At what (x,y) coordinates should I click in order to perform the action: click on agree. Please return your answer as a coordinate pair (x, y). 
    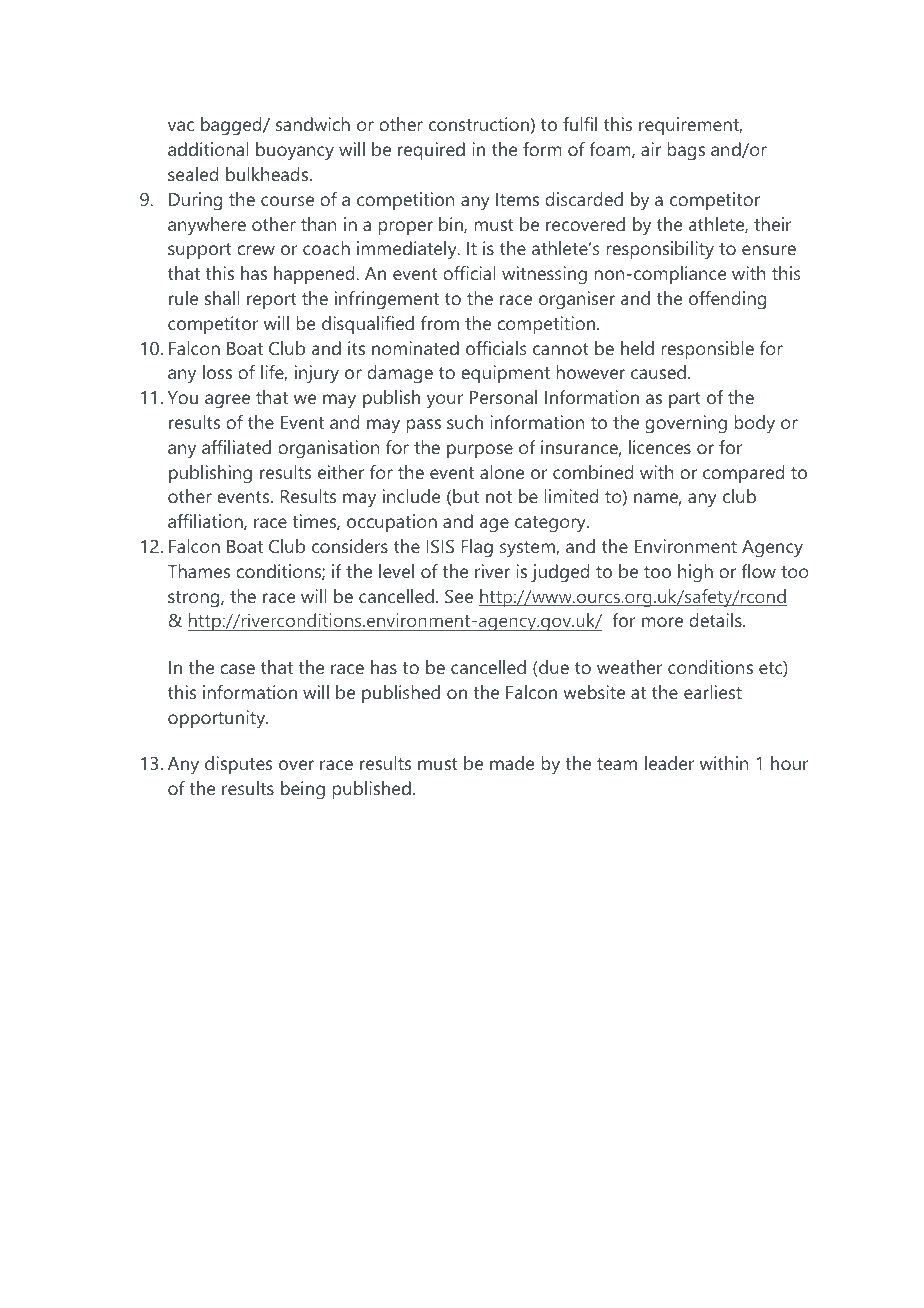
    Looking at the image, I should click on (227, 401).
